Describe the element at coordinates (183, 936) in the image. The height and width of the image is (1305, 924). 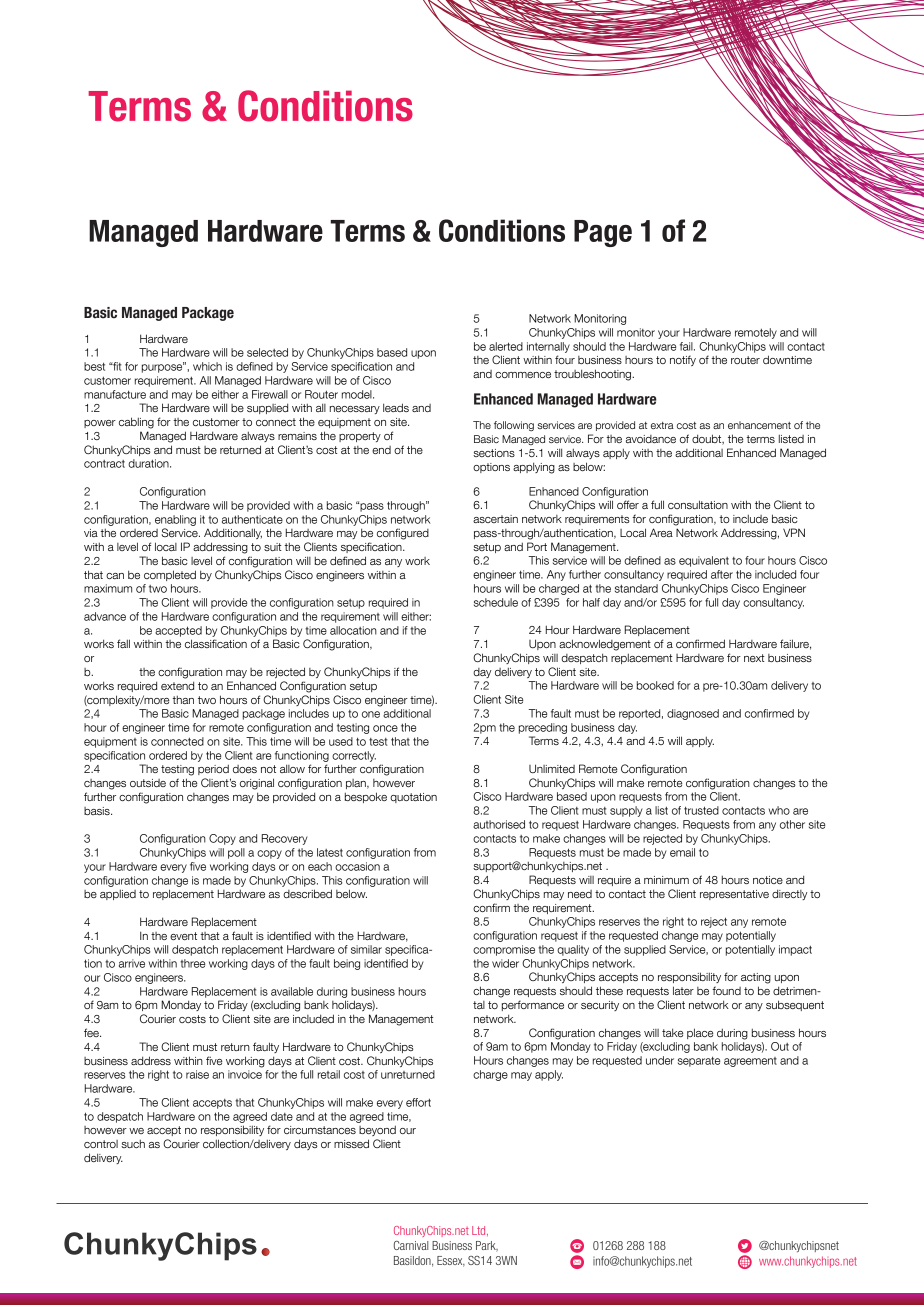
I see `event` at that location.
